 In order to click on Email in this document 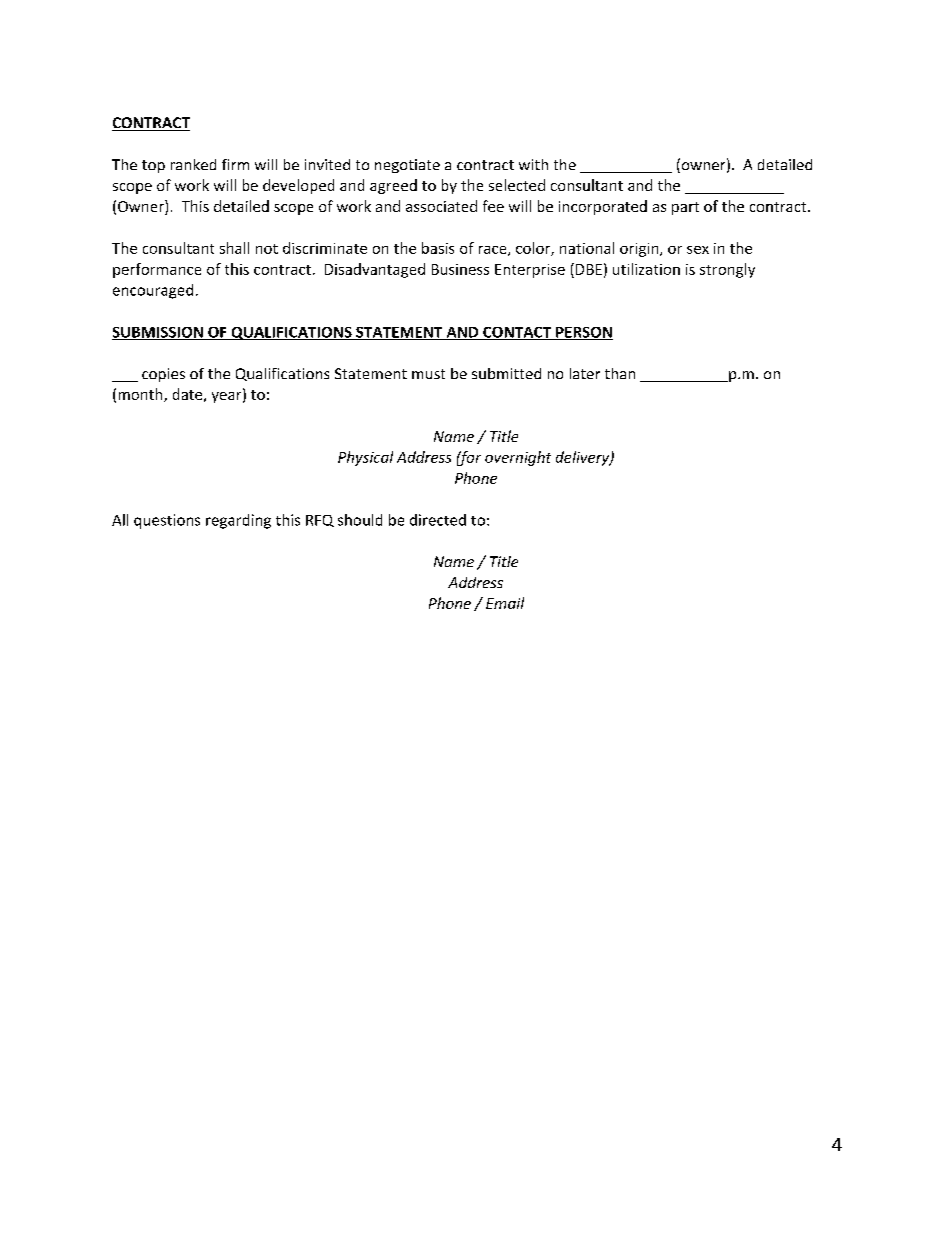, I will do `click(505, 603)`.
